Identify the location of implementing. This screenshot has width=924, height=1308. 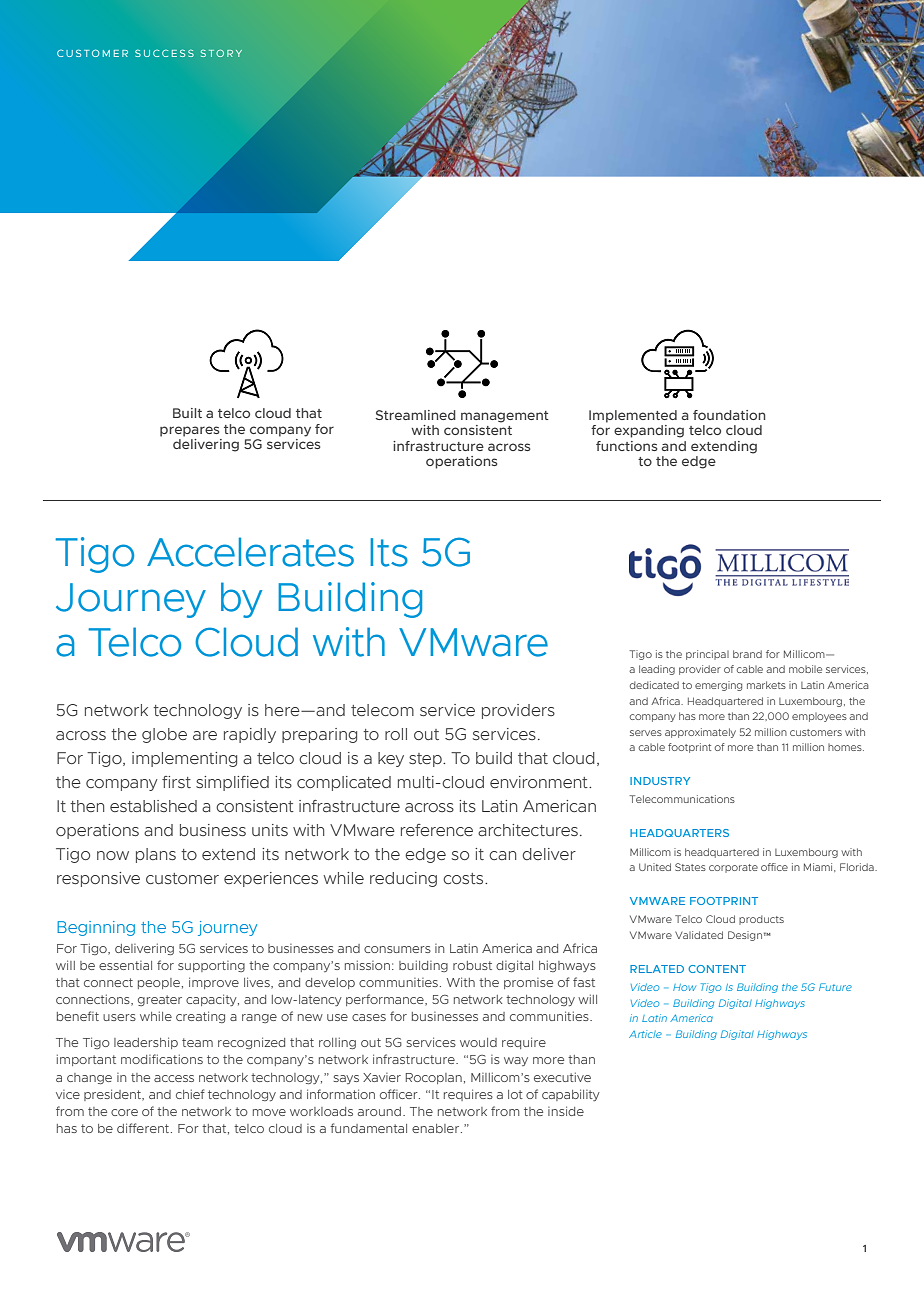
(184, 759).
